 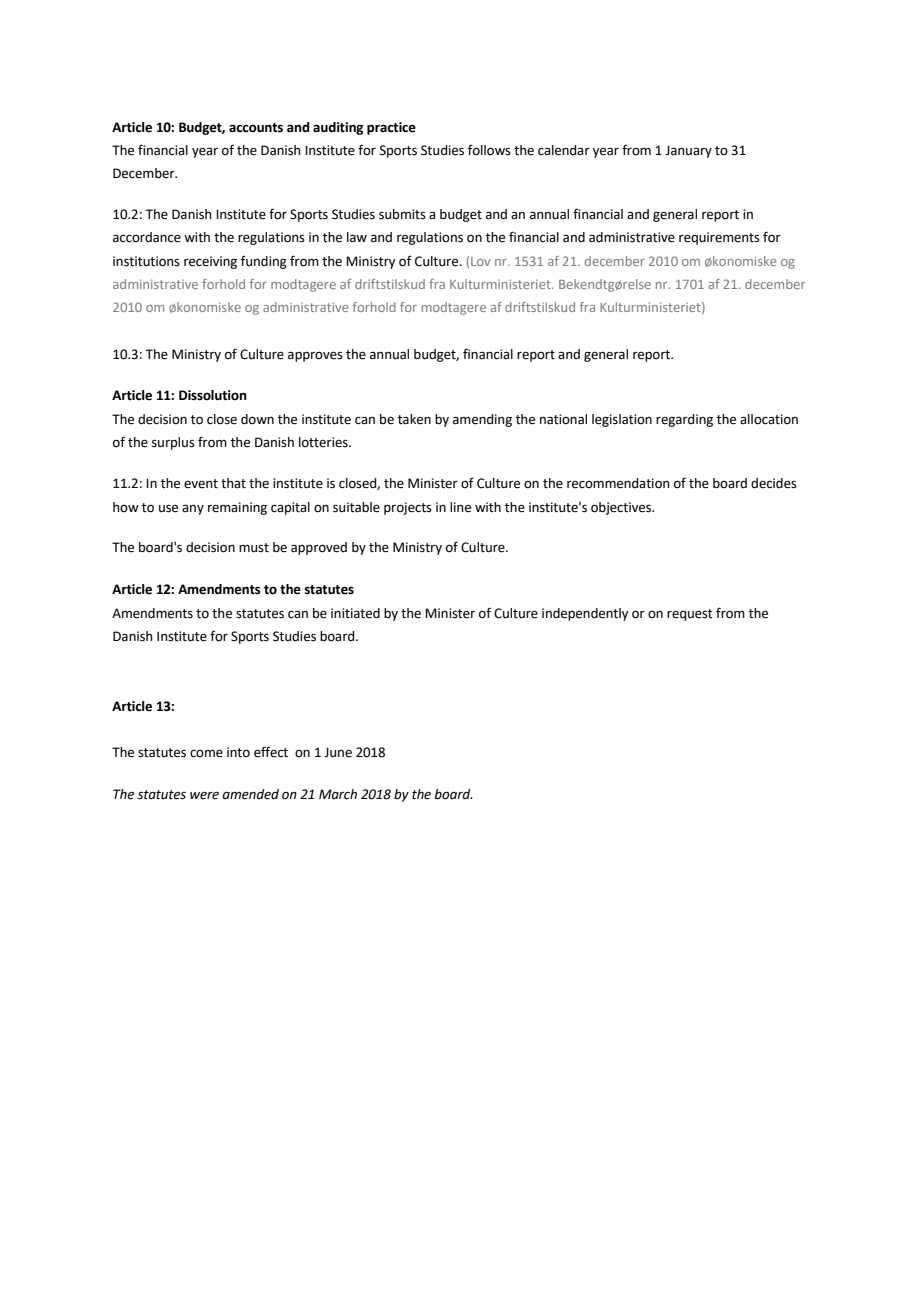 I want to click on were, so click(x=204, y=795).
